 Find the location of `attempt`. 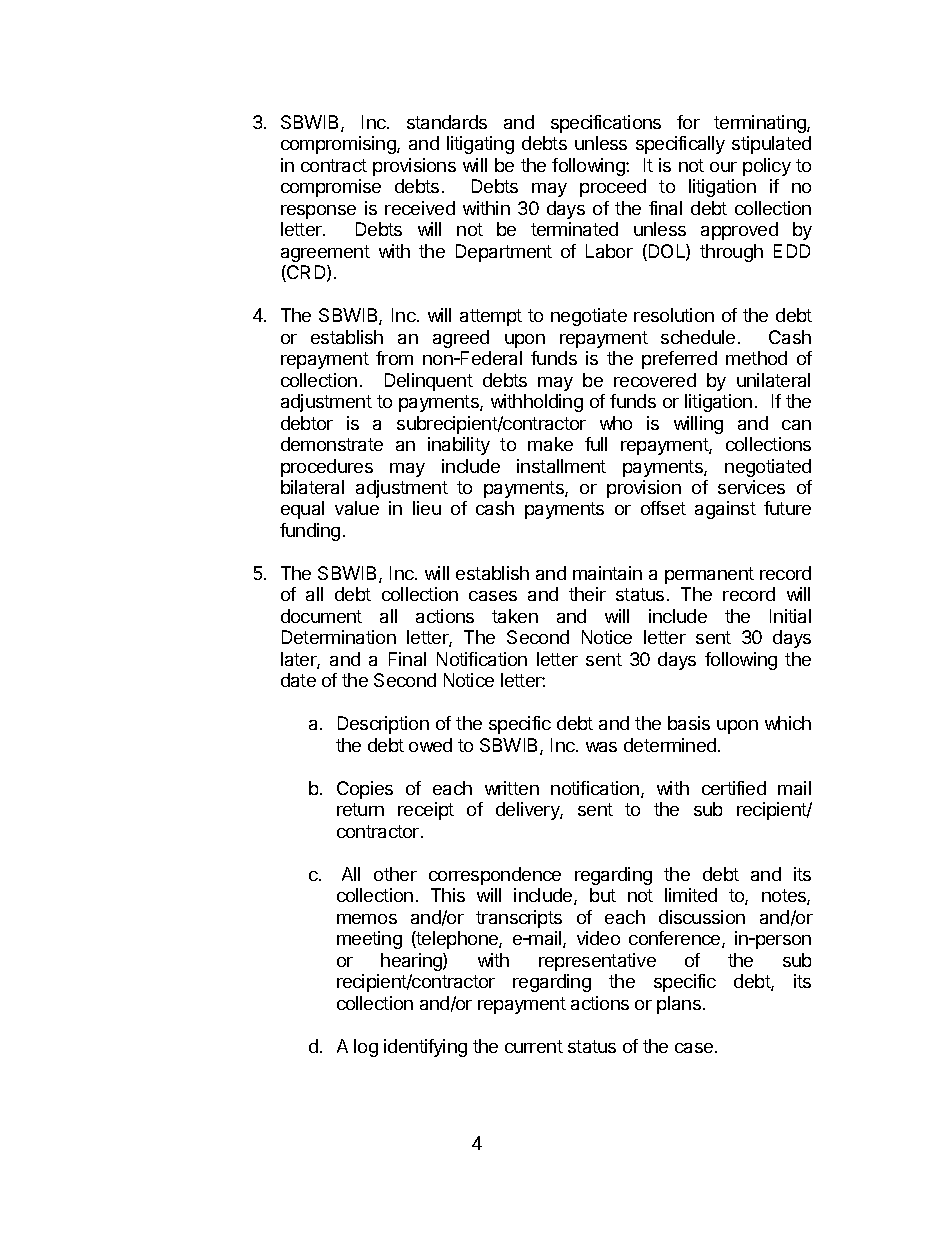

attempt is located at coordinates (491, 317).
